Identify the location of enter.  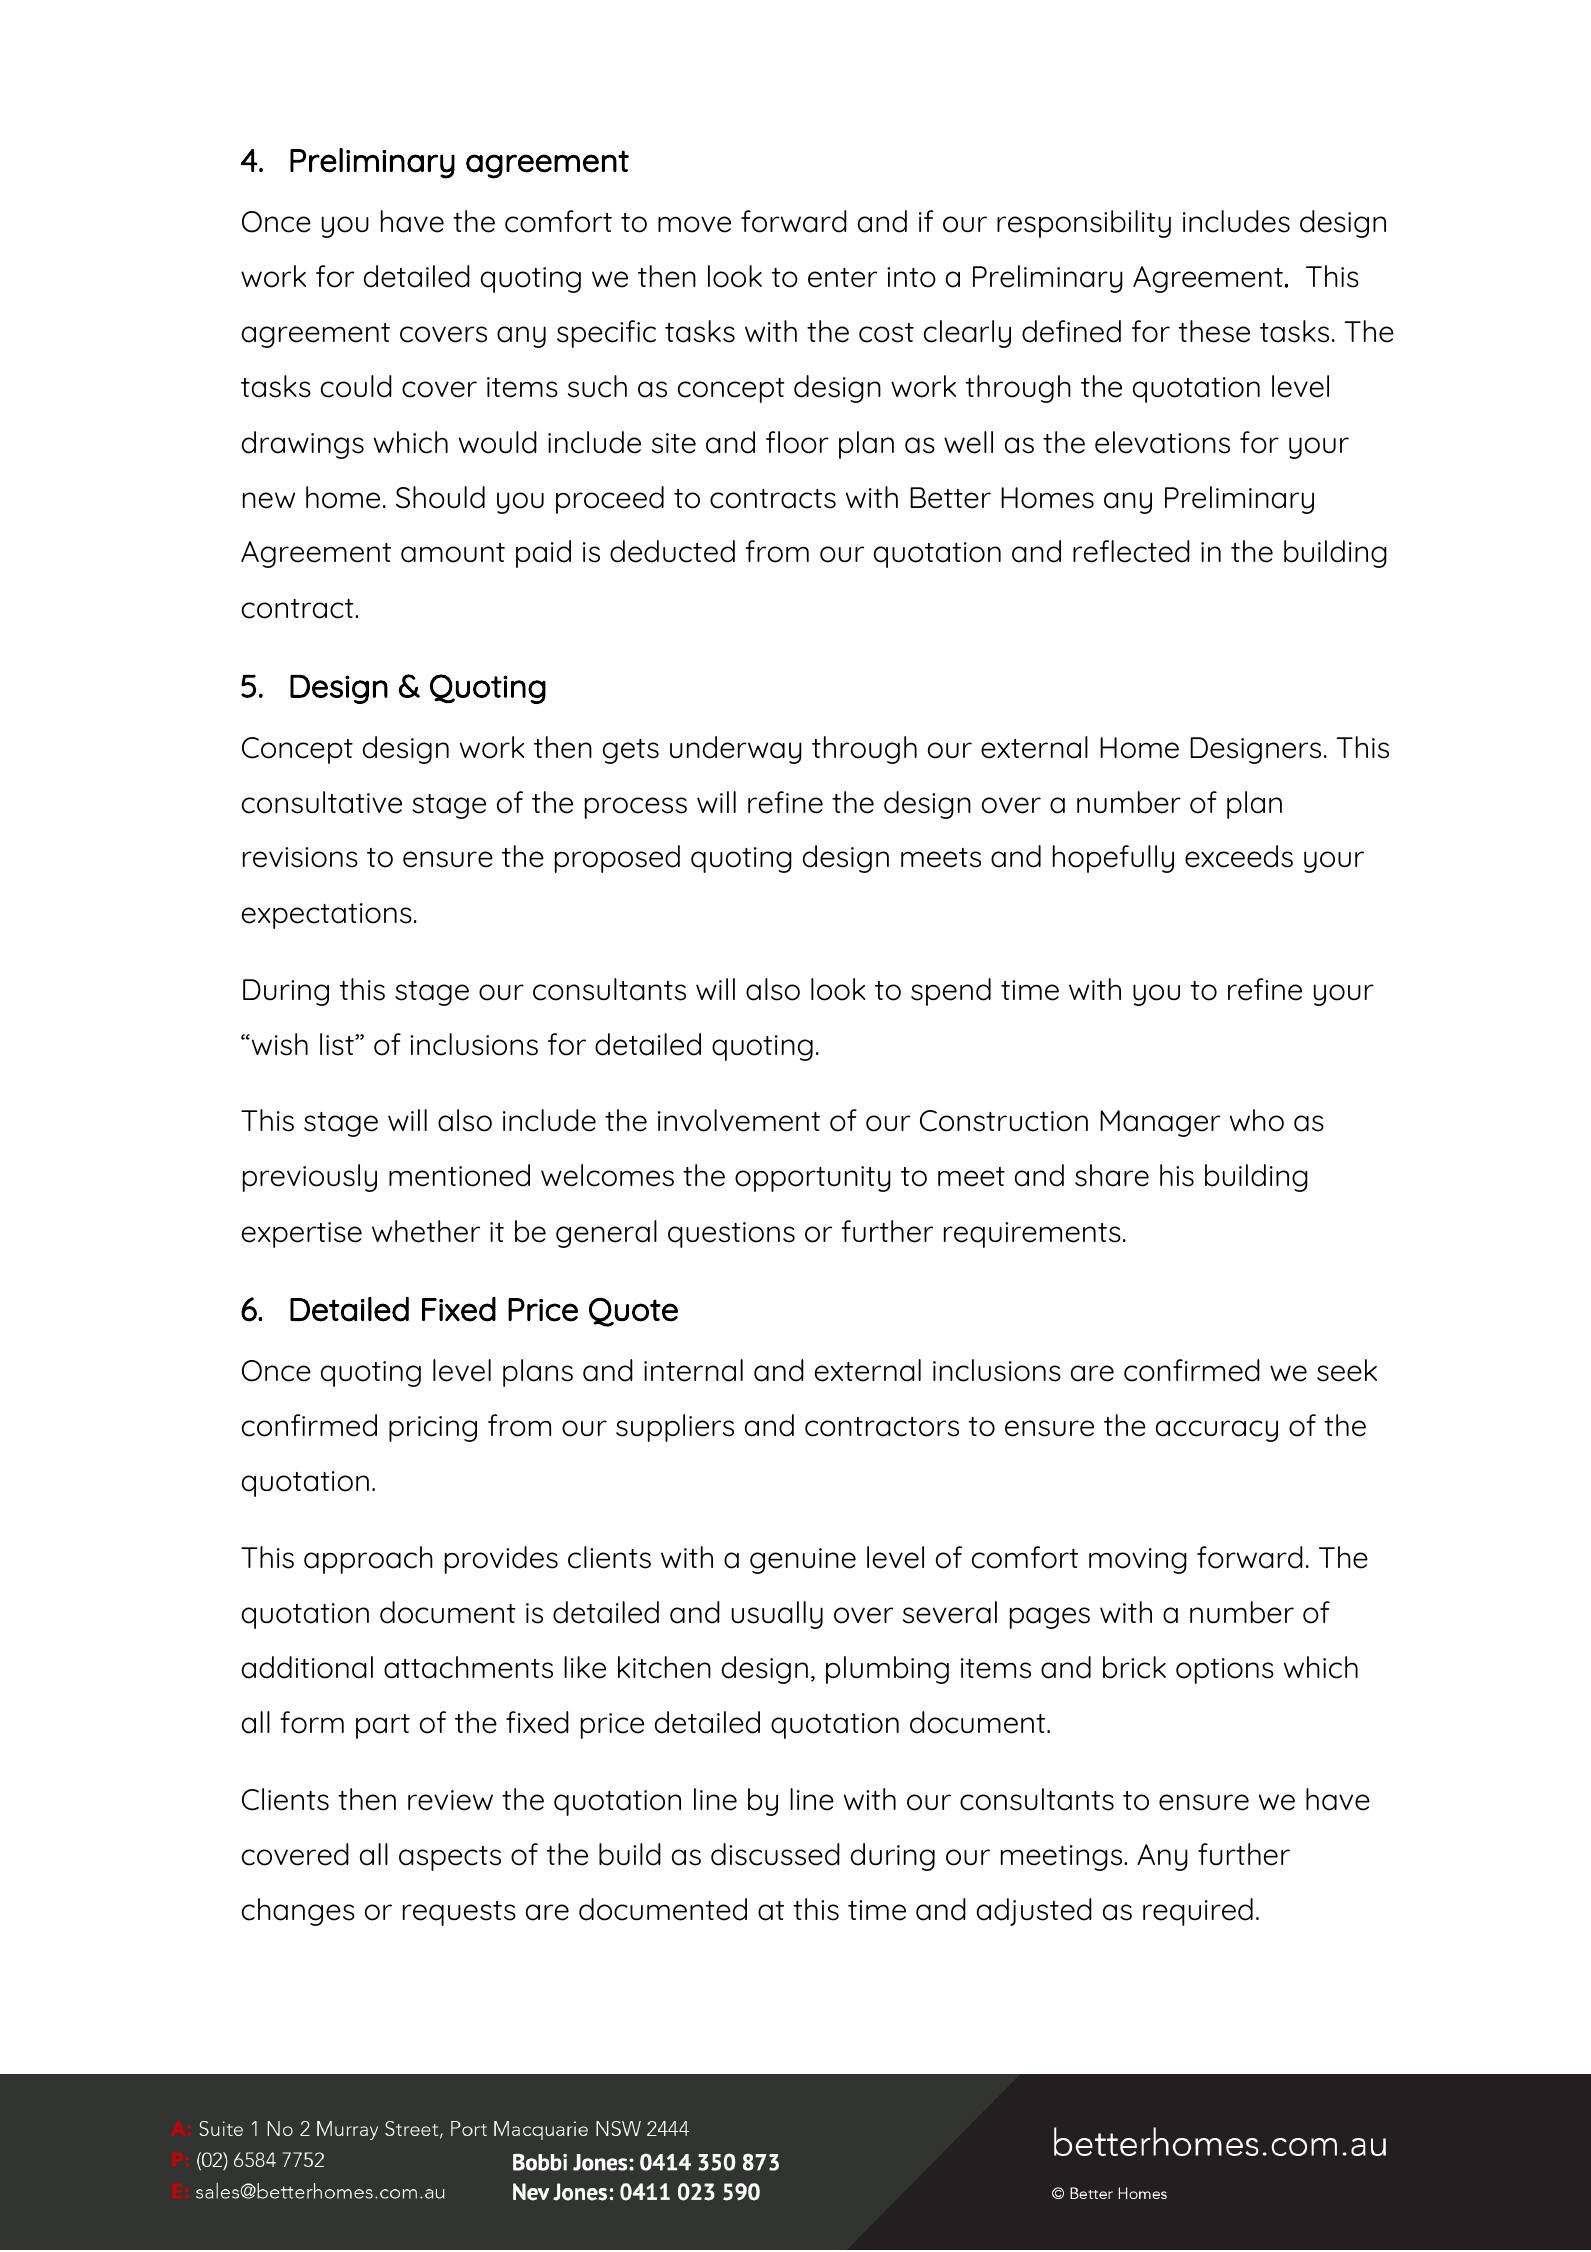
(842, 278).
